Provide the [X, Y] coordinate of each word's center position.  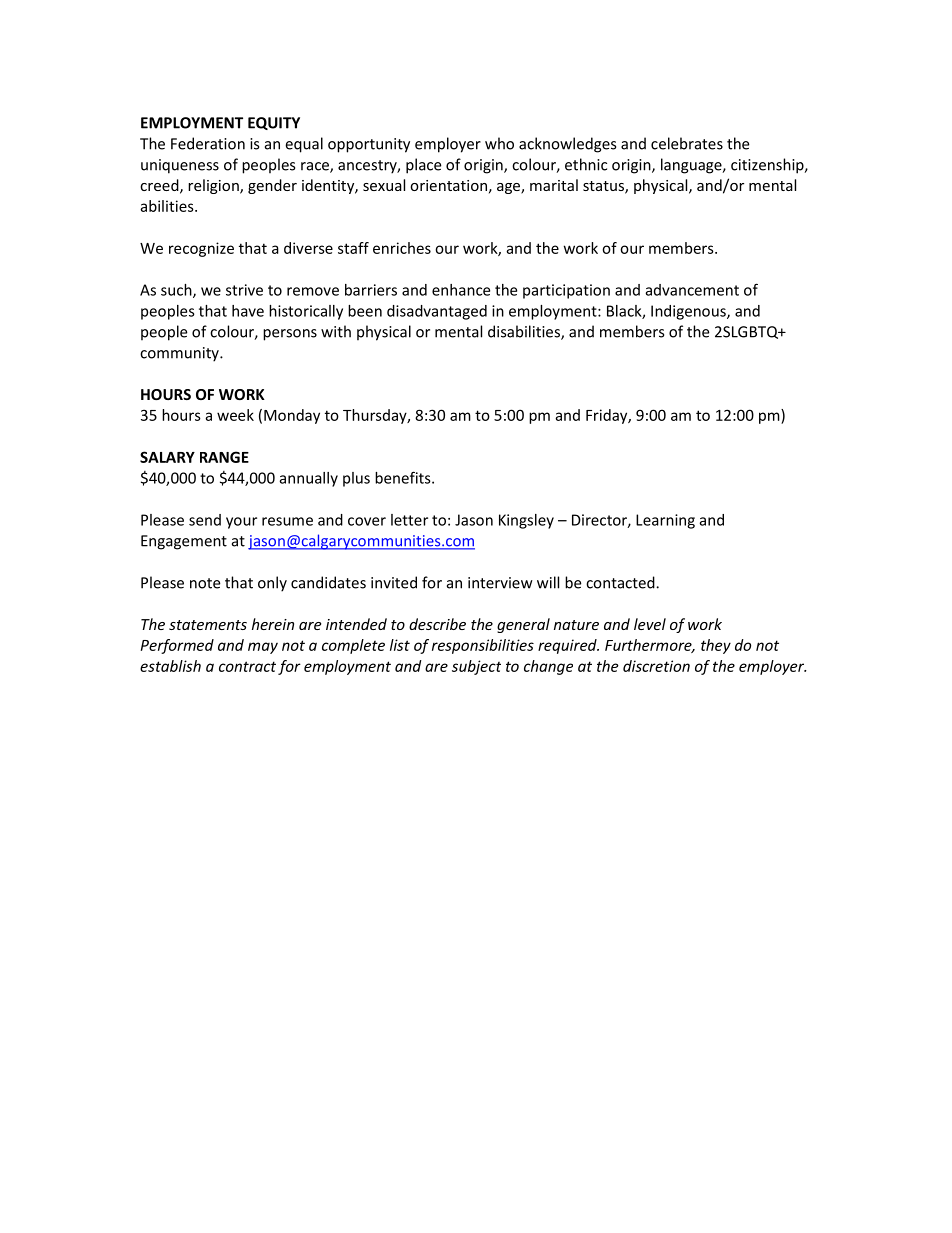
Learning [665, 521]
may [263, 648]
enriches [402, 248]
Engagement [184, 542]
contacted [621, 582]
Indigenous [689, 312]
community [180, 354]
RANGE [224, 457]
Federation [208, 143]
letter [409, 520]
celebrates [687, 143]
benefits [404, 477]
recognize [201, 249]
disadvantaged [437, 312]
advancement [692, 290]
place [423, 166]
